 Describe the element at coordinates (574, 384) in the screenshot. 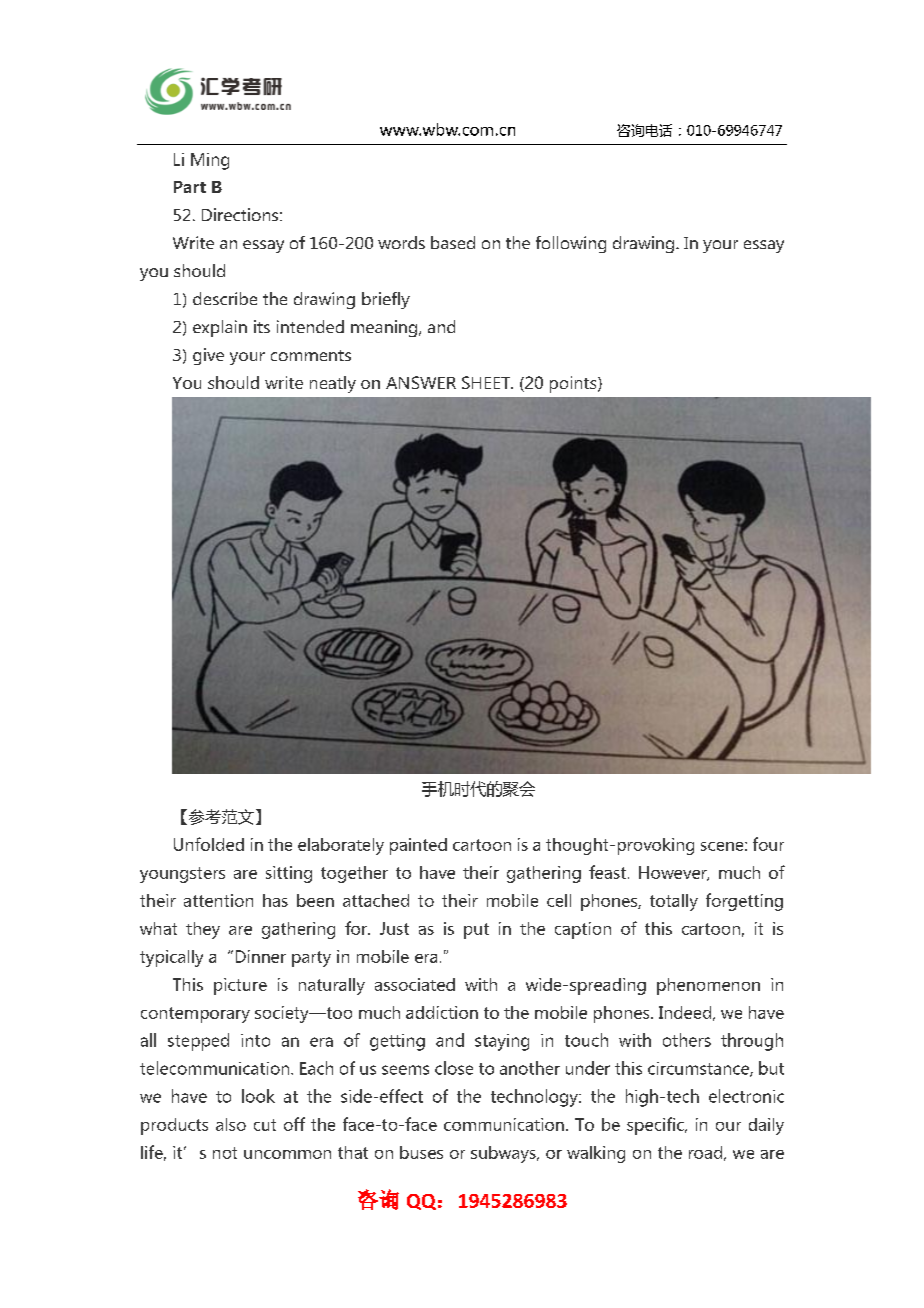

I see `points` at that location.
